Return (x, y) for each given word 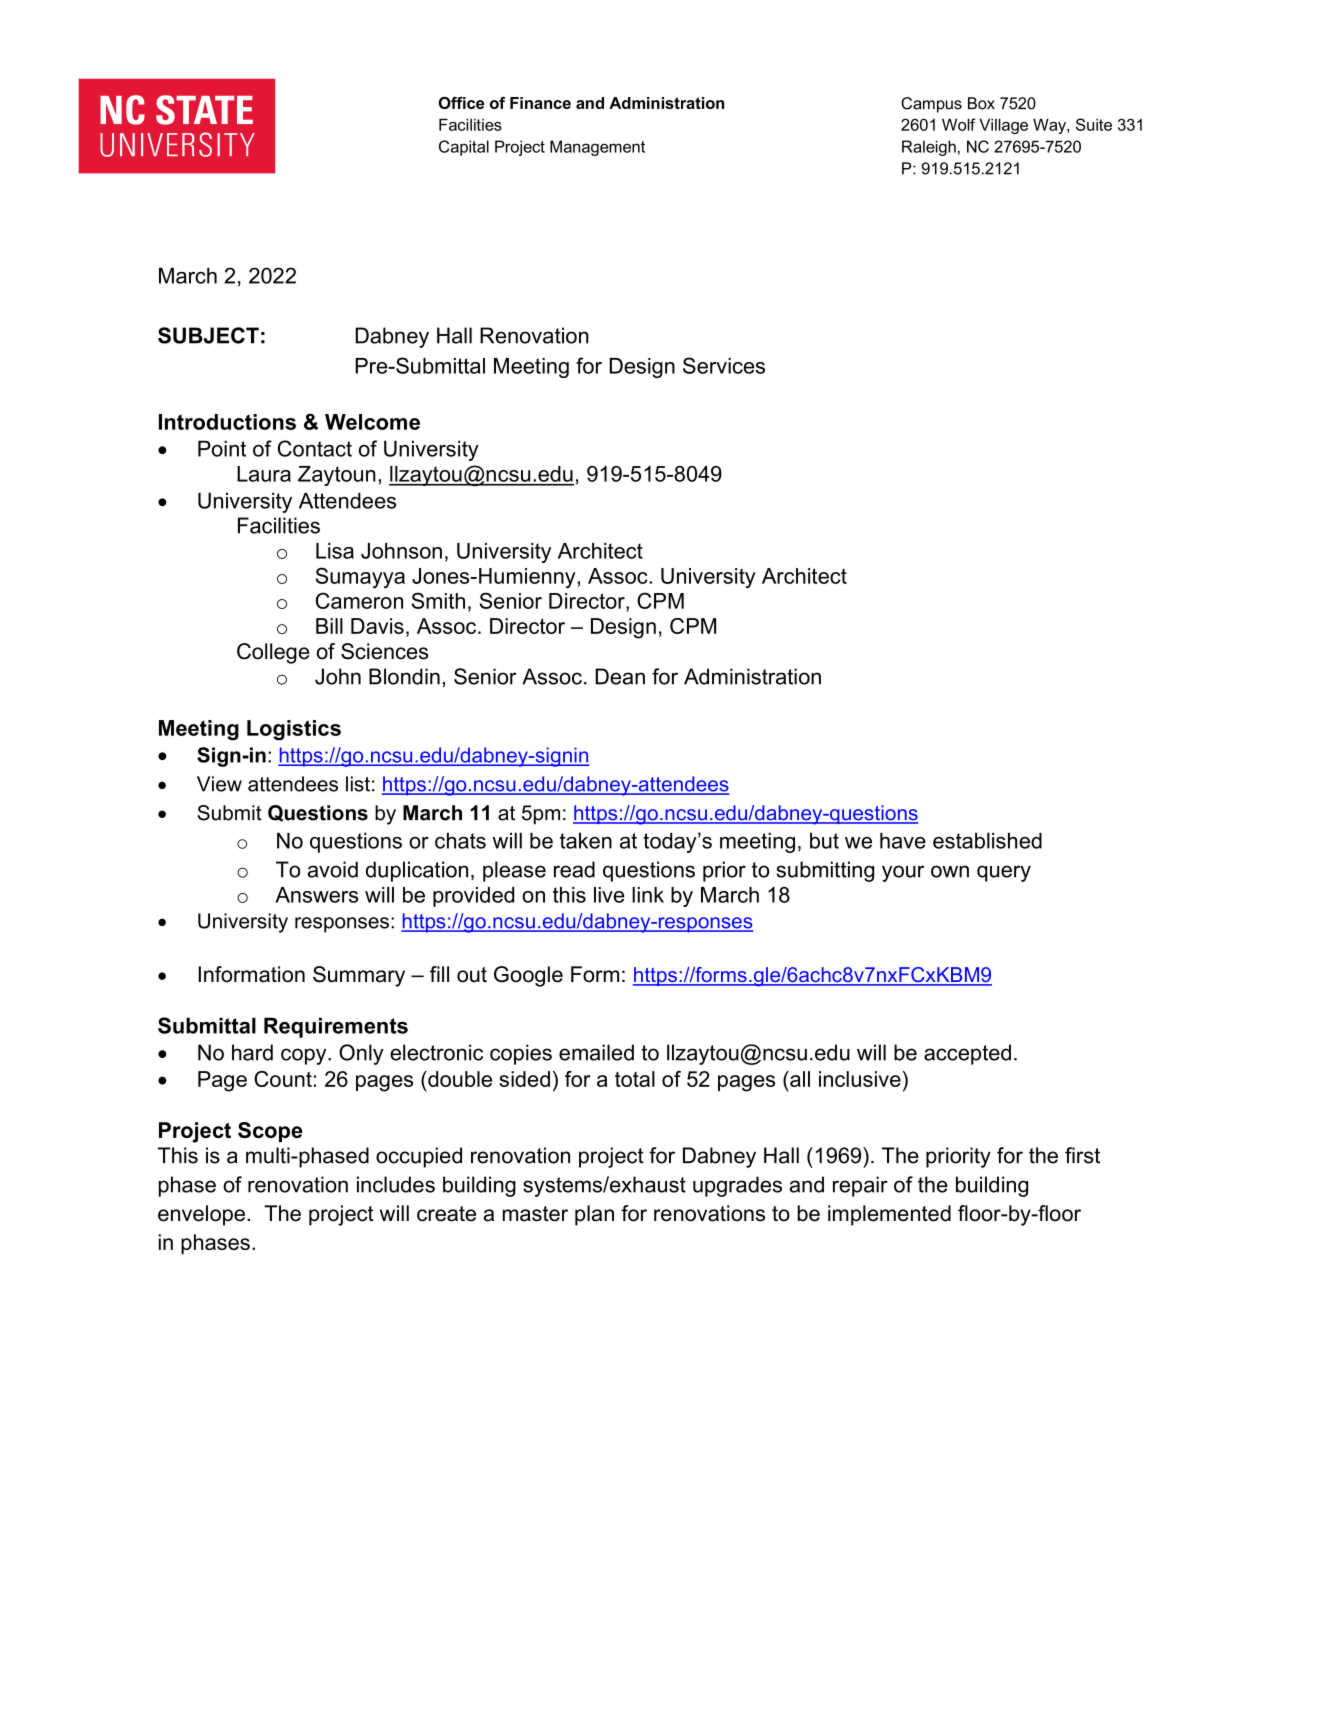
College (273, 653)
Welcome (372, 422)
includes (396, 1184)
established (987, 840)
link (648, 895)
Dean (620, 676)
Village (1003, 126)
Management (597, 148)
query (1004, 873)
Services (724, 365)
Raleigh (929, 148)
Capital (464, 148)
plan (594, 1215)
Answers (316, 895)
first (1082, 1155)
